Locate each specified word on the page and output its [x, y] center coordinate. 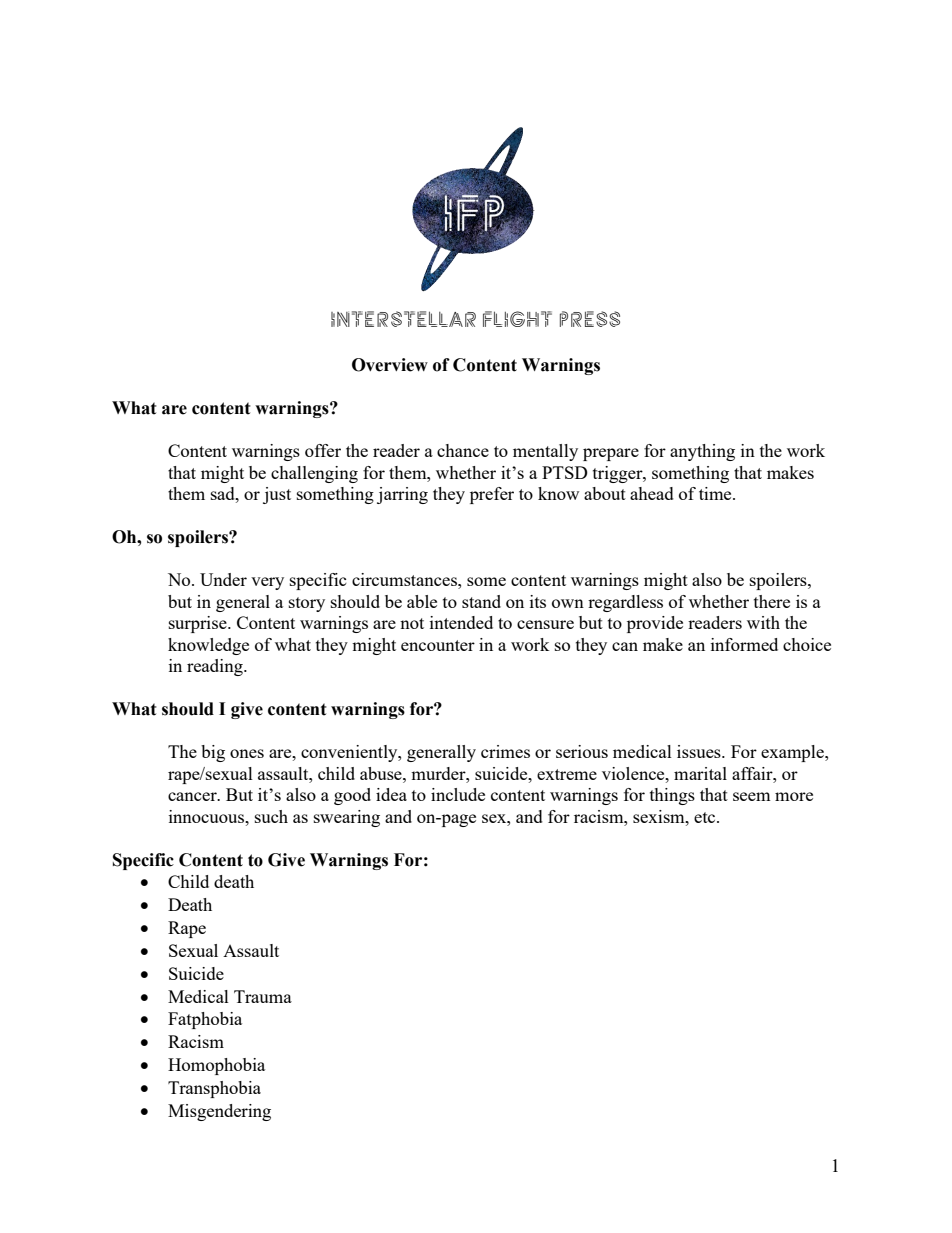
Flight [517, 319]
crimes [505, 751]
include [458, 794]
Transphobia [214, 1089]
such [271, 816]
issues [700, 751]
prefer [492, 495]
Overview [390, 365]
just [277, 495]
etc [706, 817]
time [716, 493]
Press [590, 319]
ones [247, 753]
